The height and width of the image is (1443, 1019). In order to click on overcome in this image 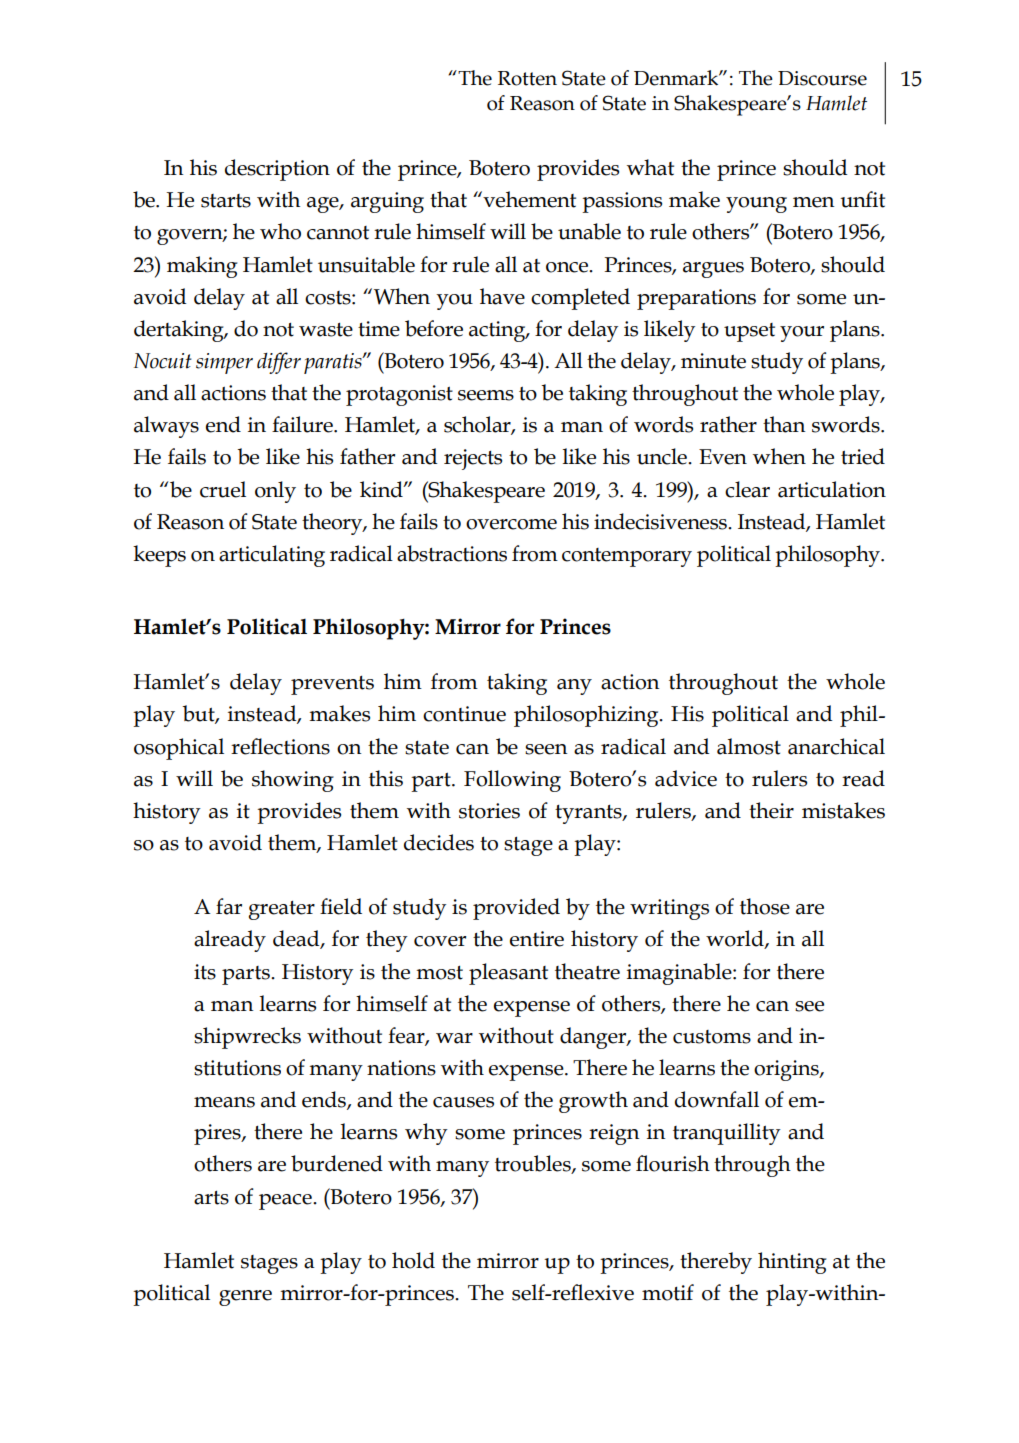, I will do `click(511, 524)`.
